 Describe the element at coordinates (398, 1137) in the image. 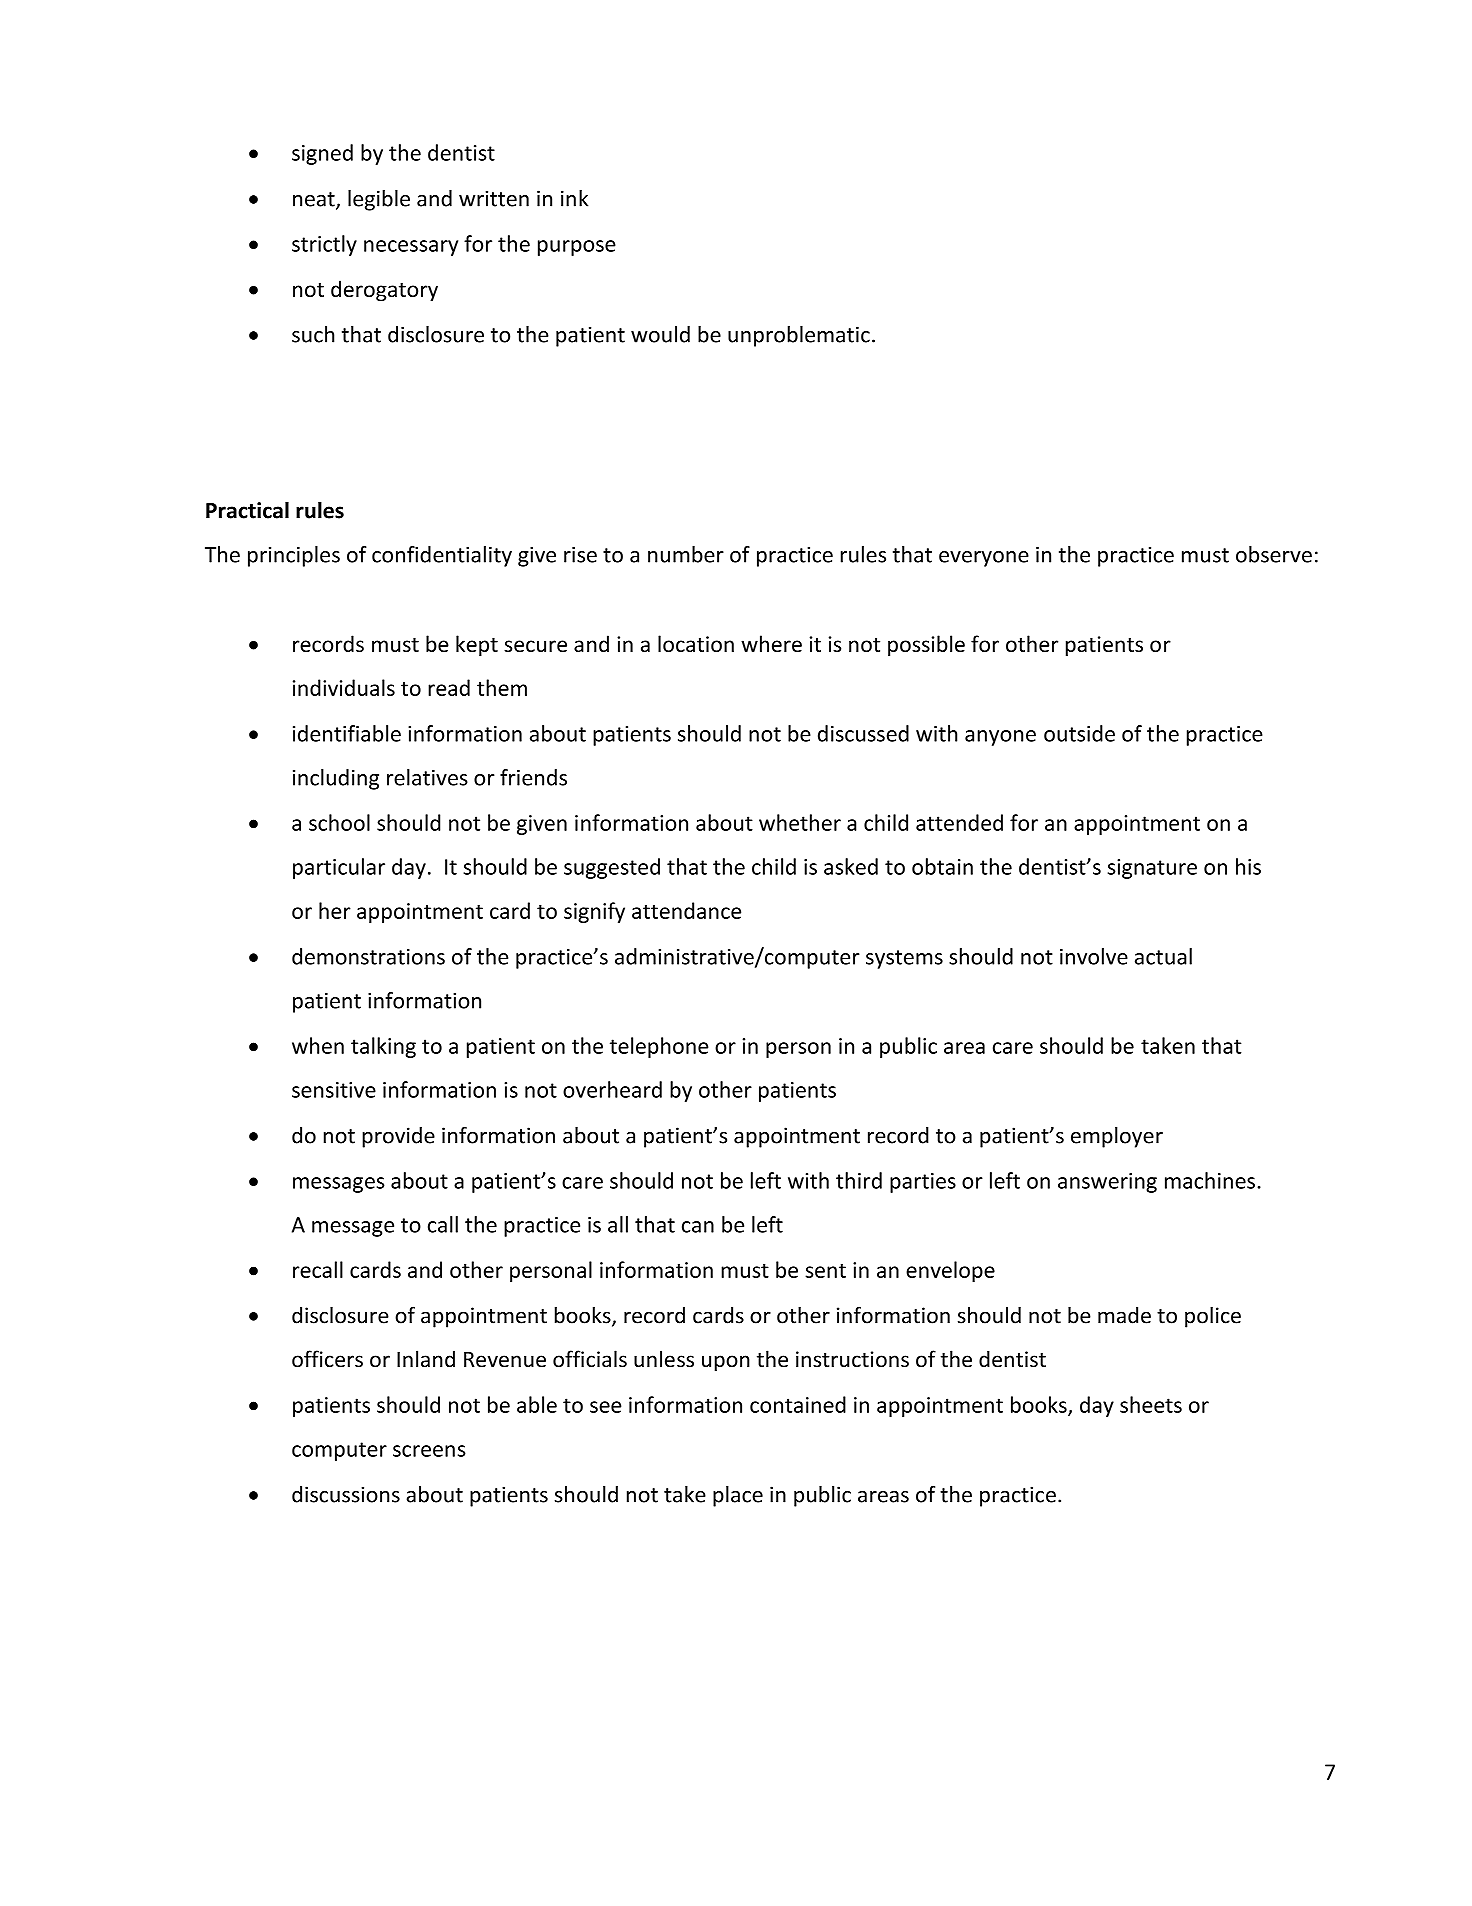

I see `provide` at that location.
